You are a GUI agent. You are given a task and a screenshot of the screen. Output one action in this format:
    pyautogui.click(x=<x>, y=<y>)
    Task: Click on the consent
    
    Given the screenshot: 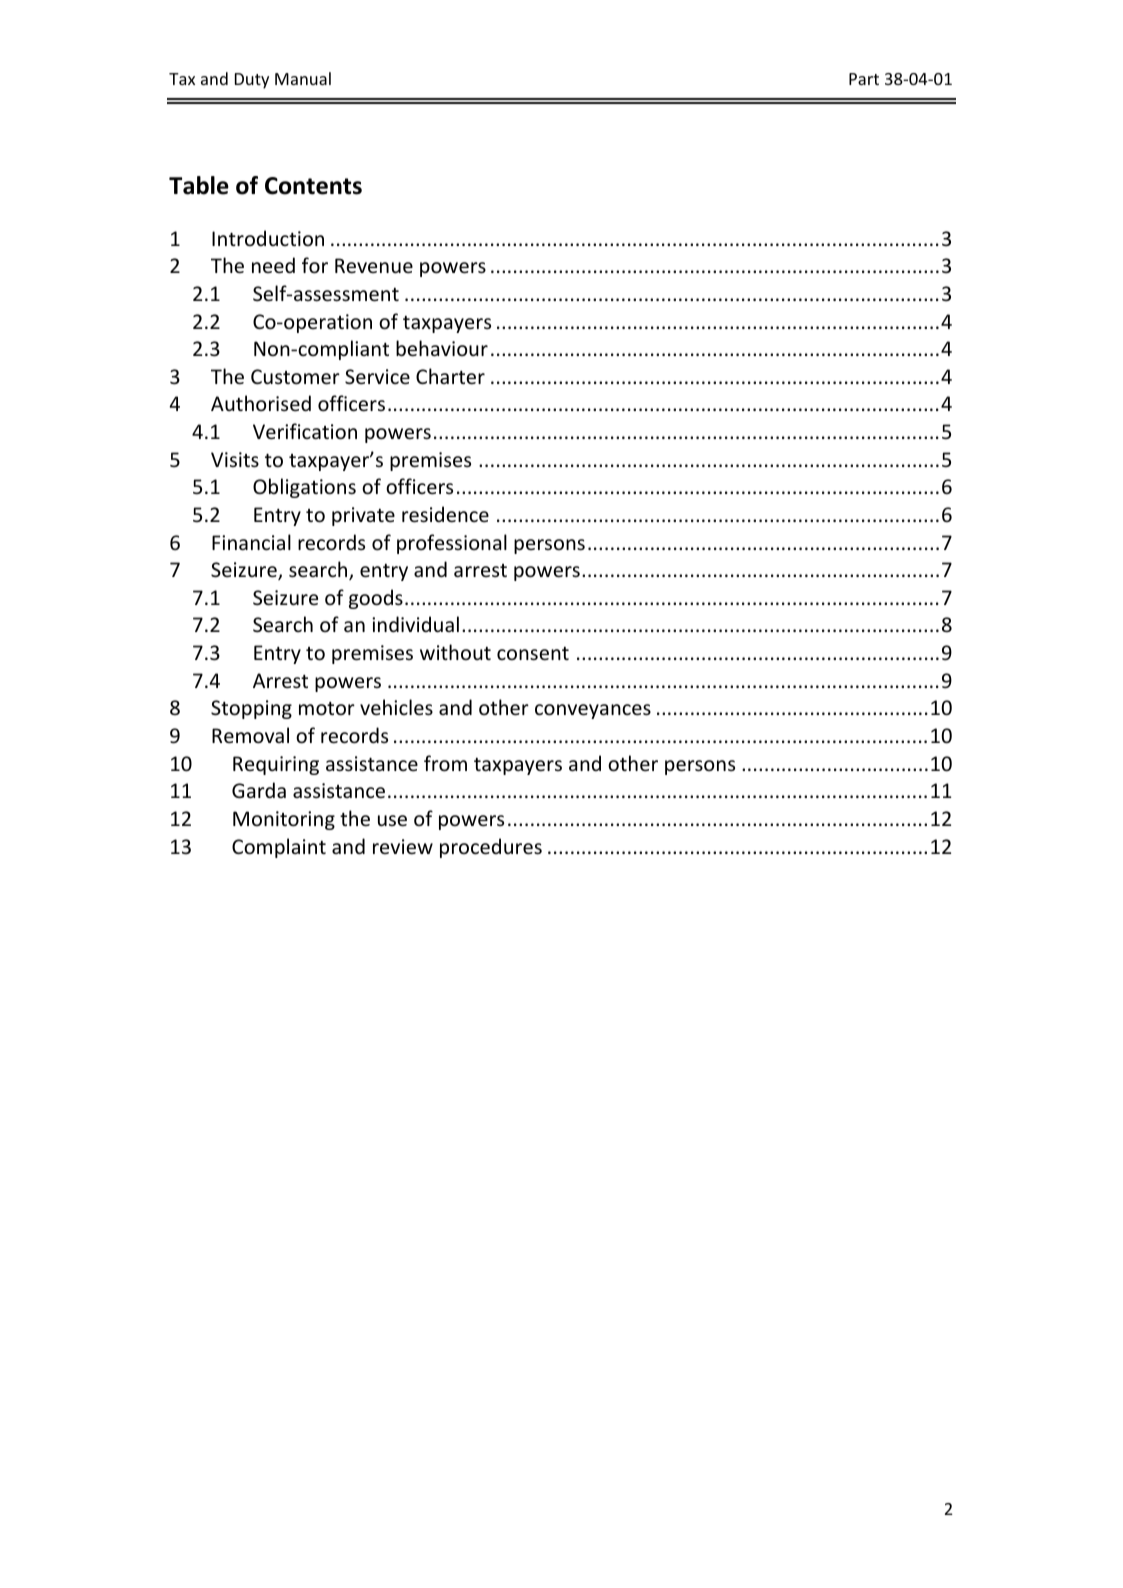 What is the action you would take?
    pyautogui.click(x=533, y=654)
